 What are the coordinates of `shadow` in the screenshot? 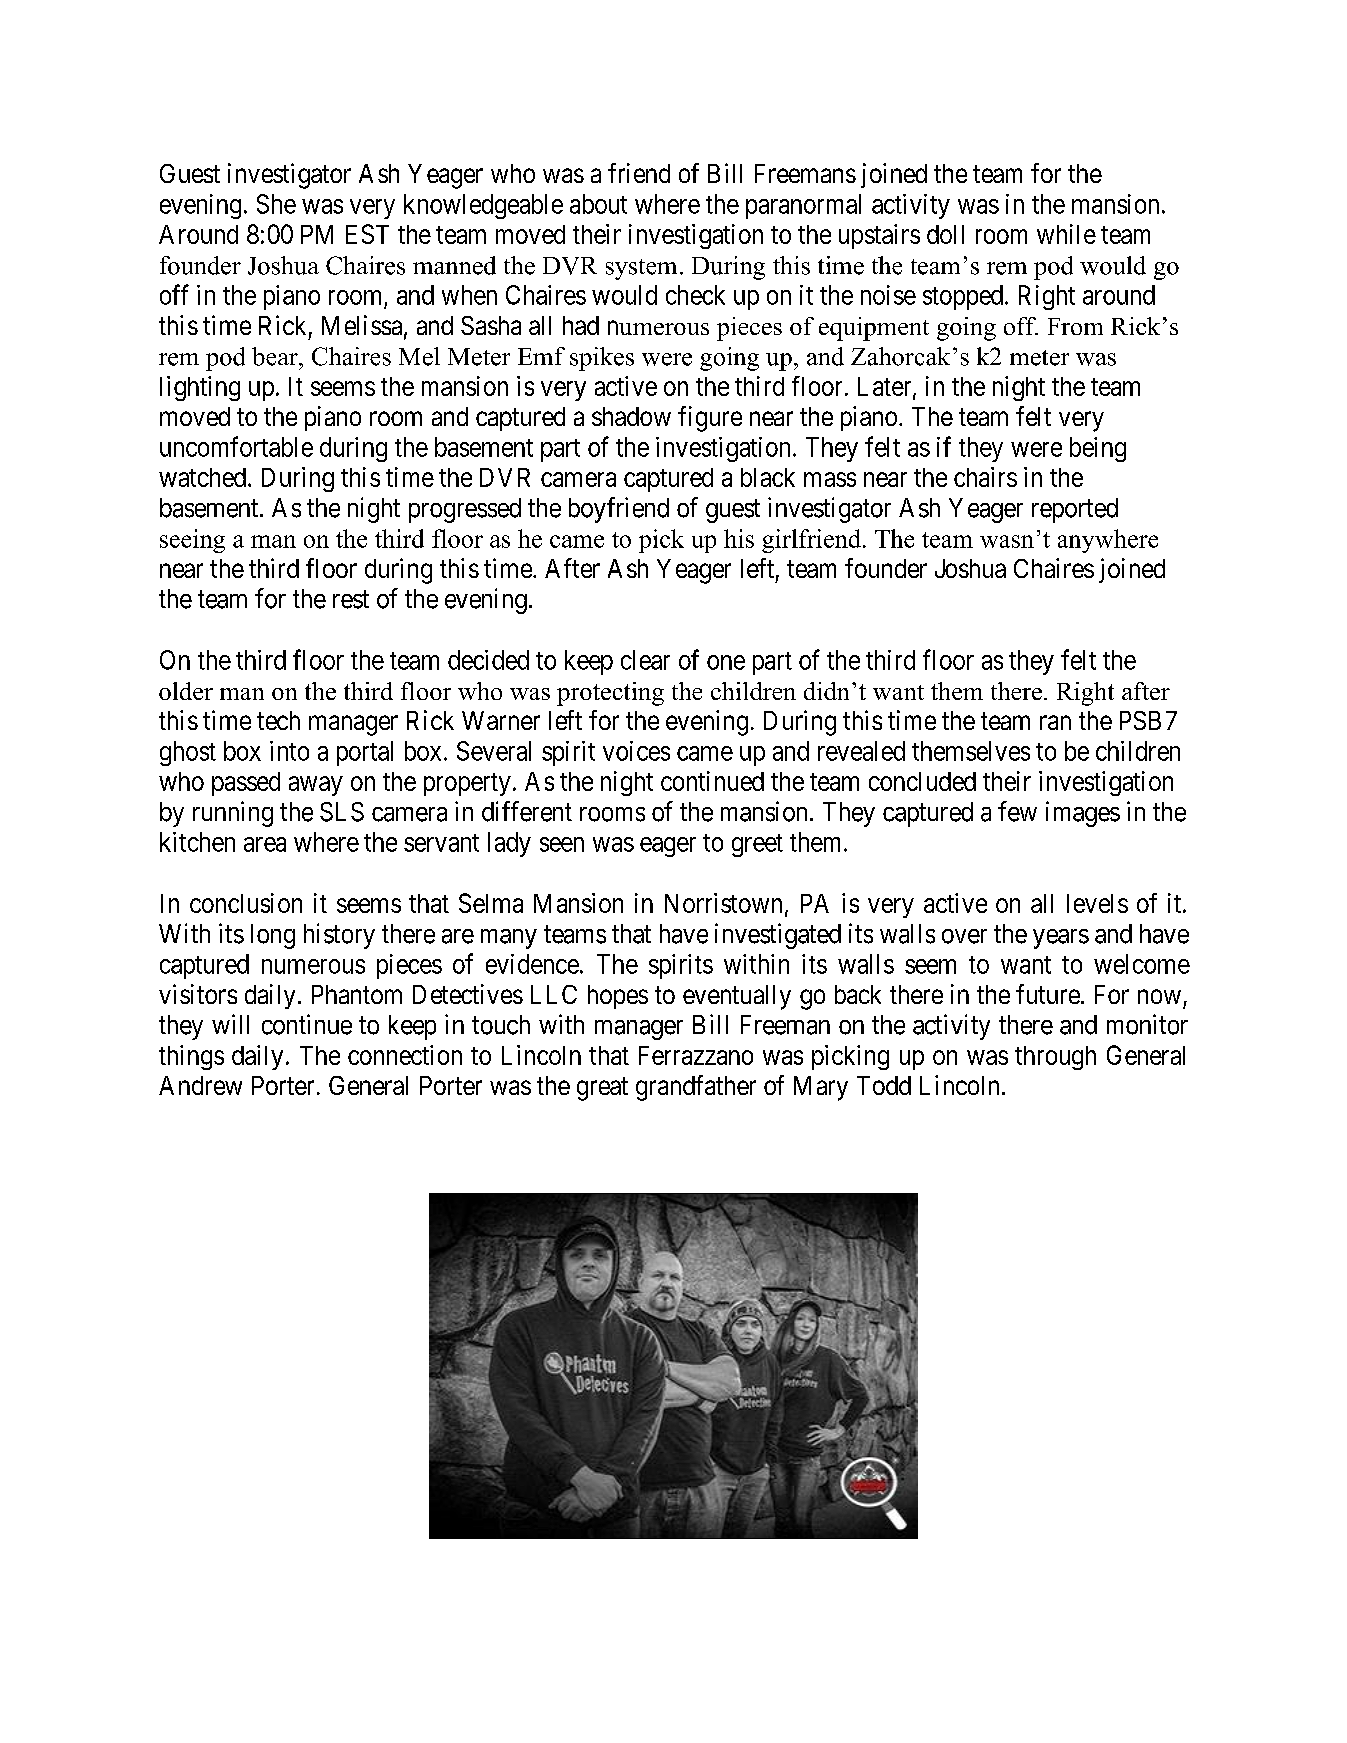 It's located at (631, 416).
